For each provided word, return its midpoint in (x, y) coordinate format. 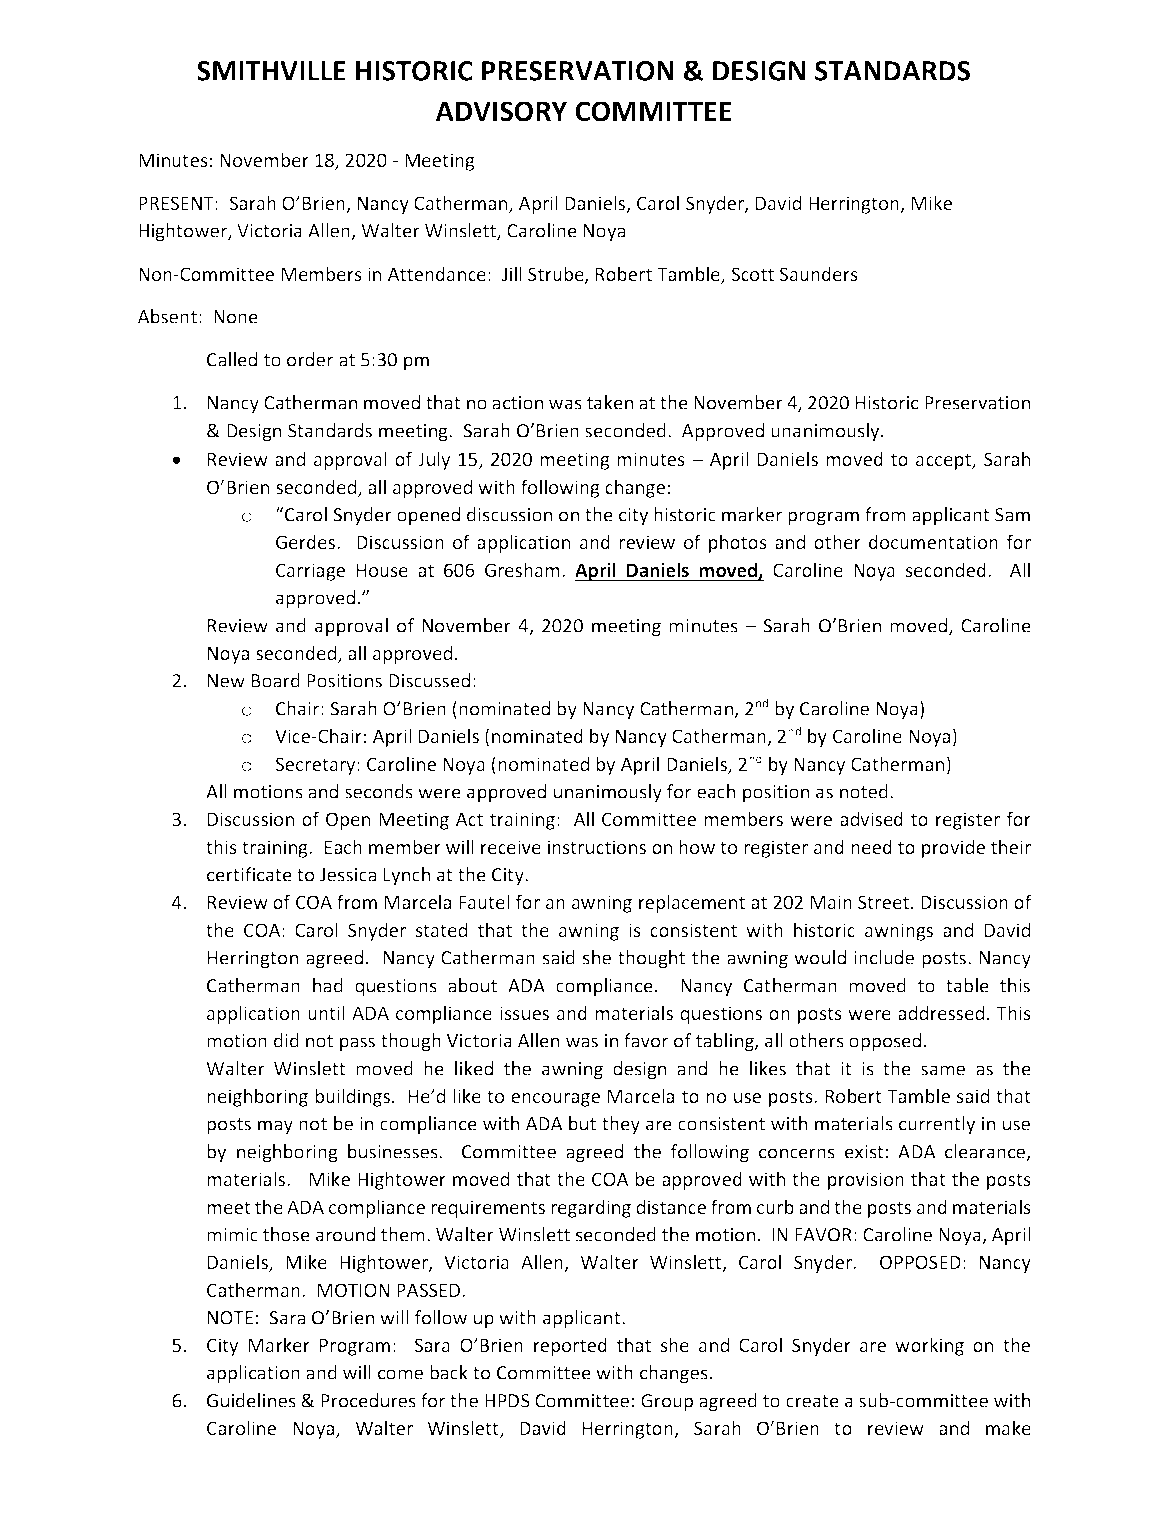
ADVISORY (501, 111)
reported (570, 1346)
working (929, 1346)
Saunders (818, 273)
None (236, 317)
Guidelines (251, 1400)
